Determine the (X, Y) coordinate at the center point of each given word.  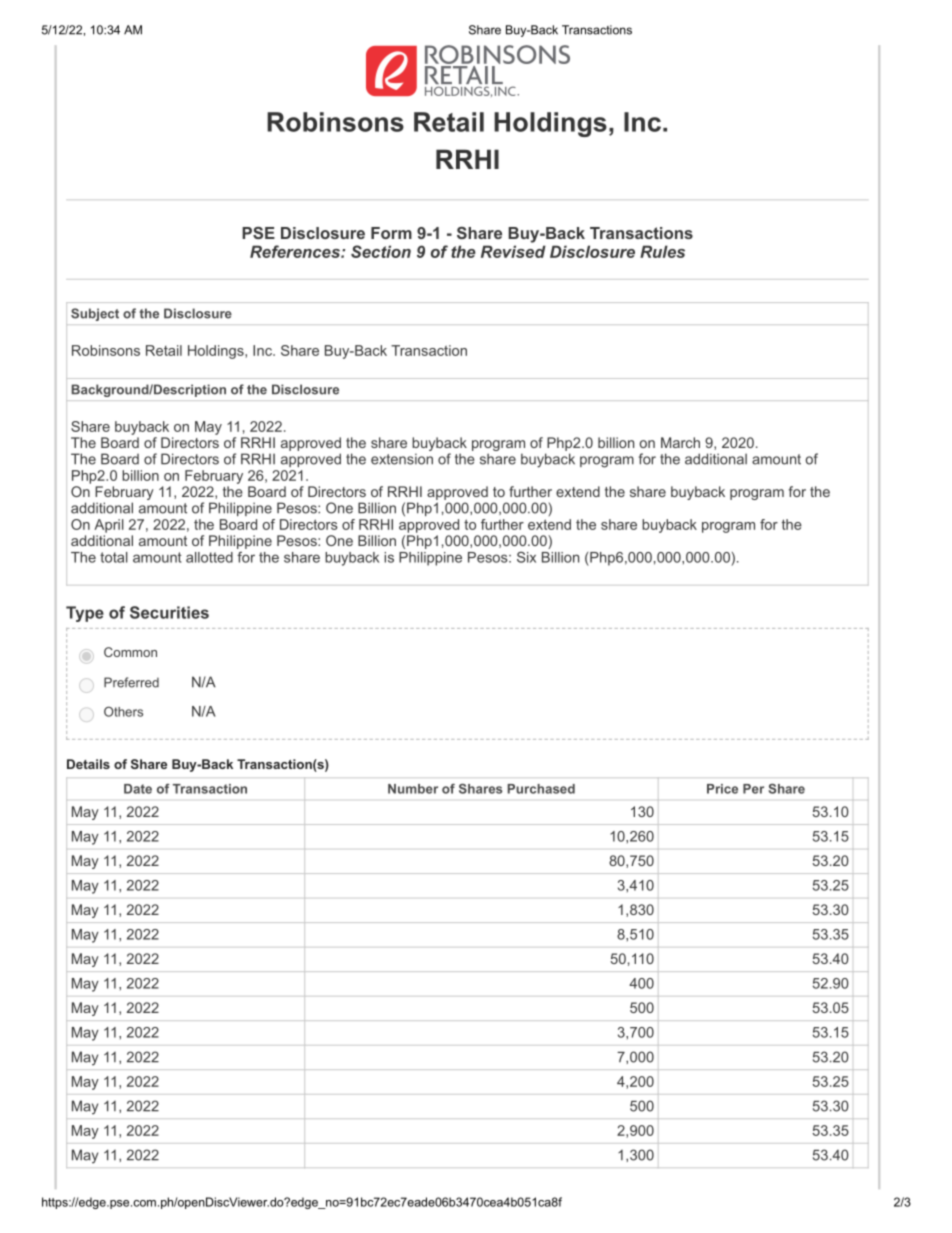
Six (526, 557)
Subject (95, 314)
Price (722, 789)
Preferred (131, 682)
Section (381, 251)
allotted (209, 557)
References (296, 251)
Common (130, 652)
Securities (169, 612)
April (109, 526)
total (114, 557)
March (680, 442)
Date (138, 789)
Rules (662, 251)
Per (753, 789)
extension (402, 459)
